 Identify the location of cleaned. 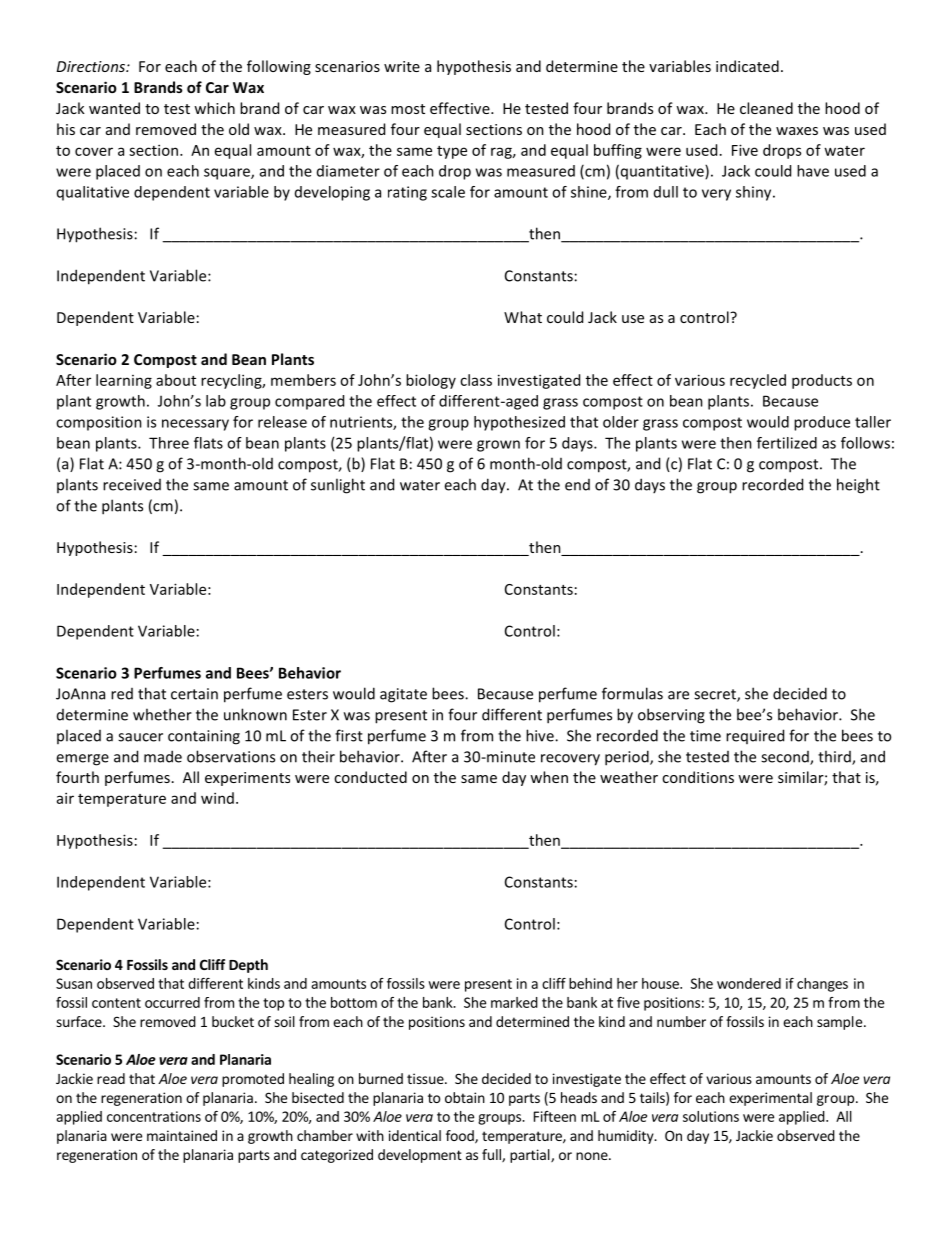
(766, 108).
